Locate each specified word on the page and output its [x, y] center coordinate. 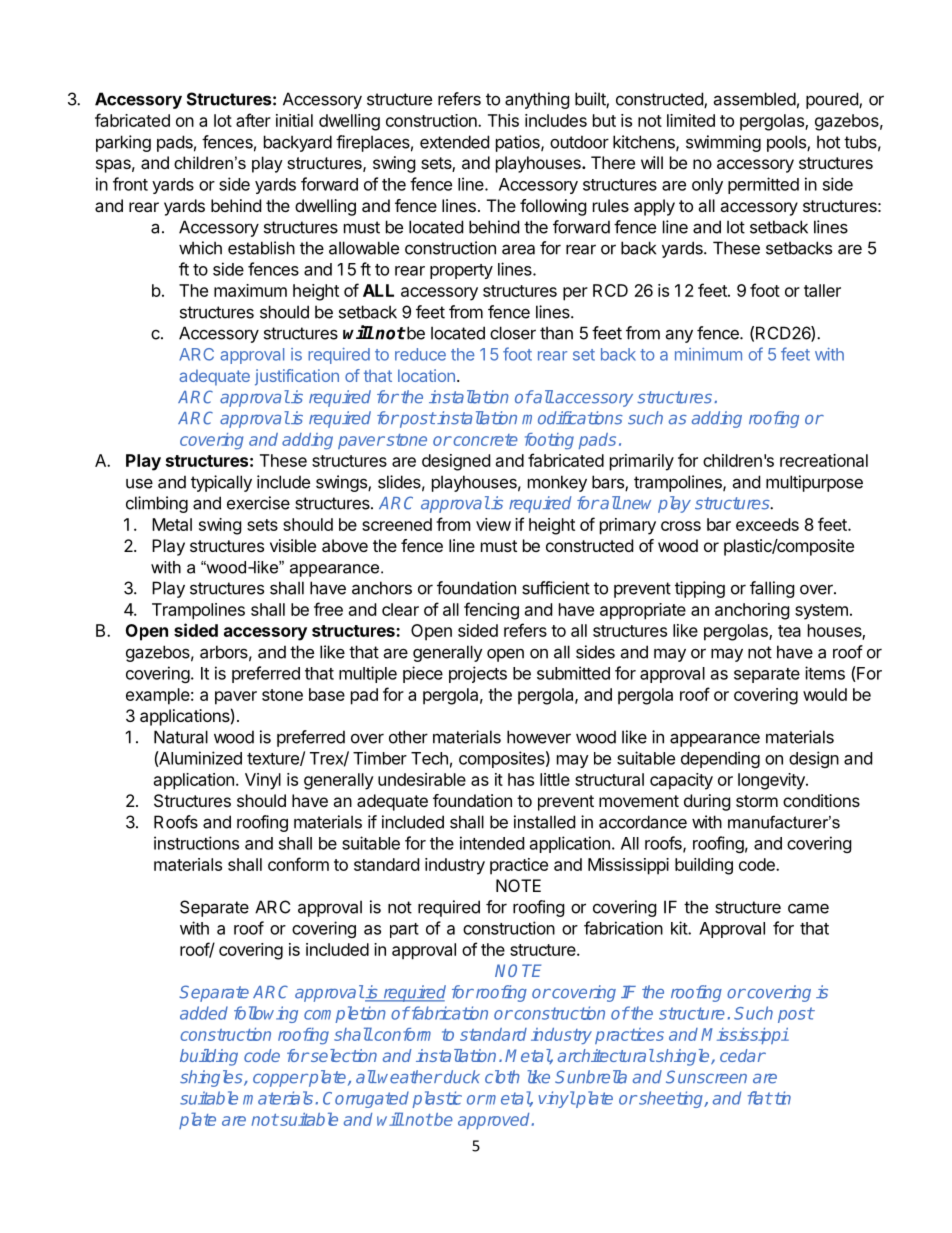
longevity [772, 781]
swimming [723, 143]
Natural [181, 737]
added [204, 1013]
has [521, 779]
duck [462, 1077]
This [503, 120]
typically [221, 483]
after [253, 120]
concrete [484, 440]
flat [760, 1098]
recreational [824, 460]
